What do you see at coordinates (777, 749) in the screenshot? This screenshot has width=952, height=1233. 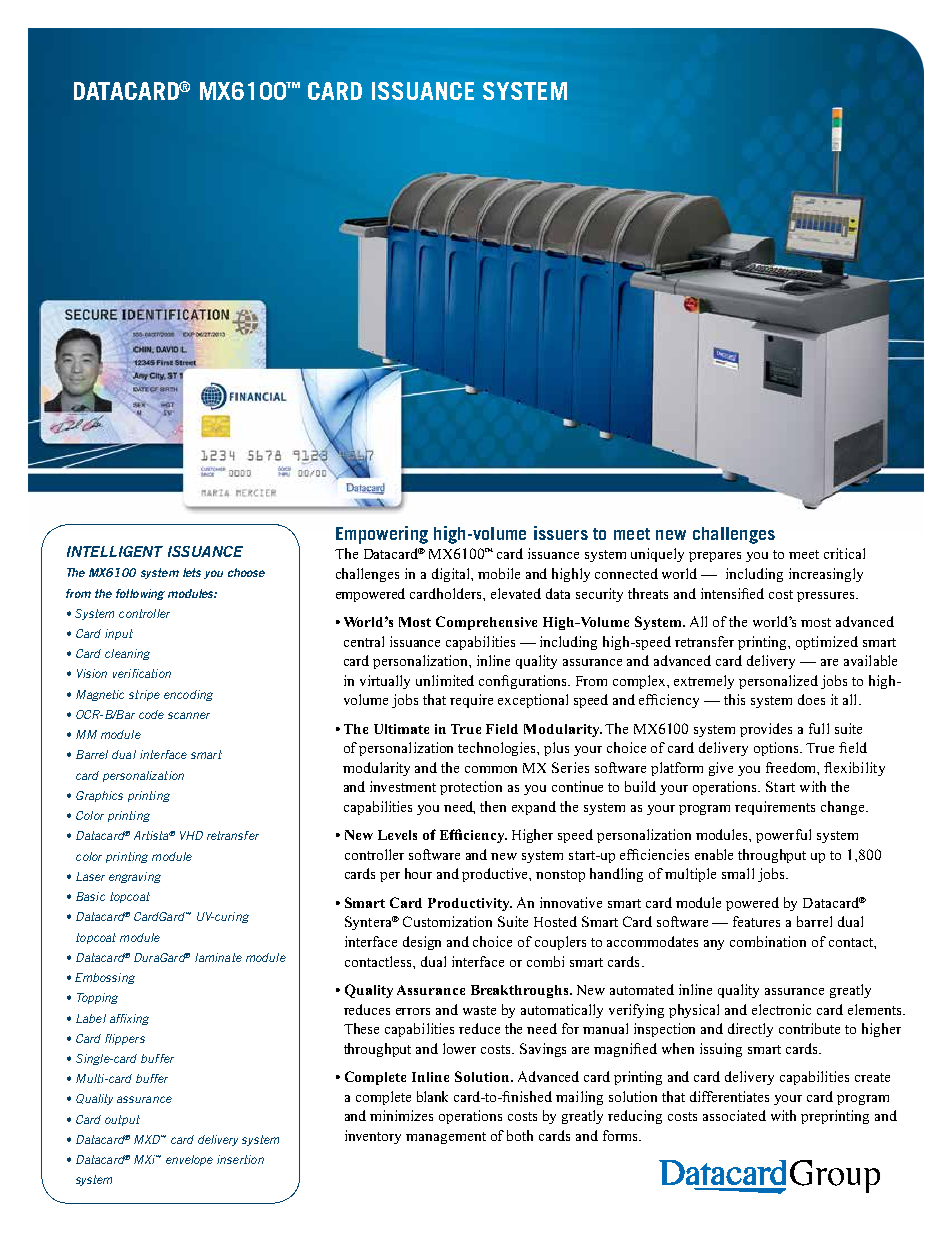 I see `options` at bounding box center [777, 749].
